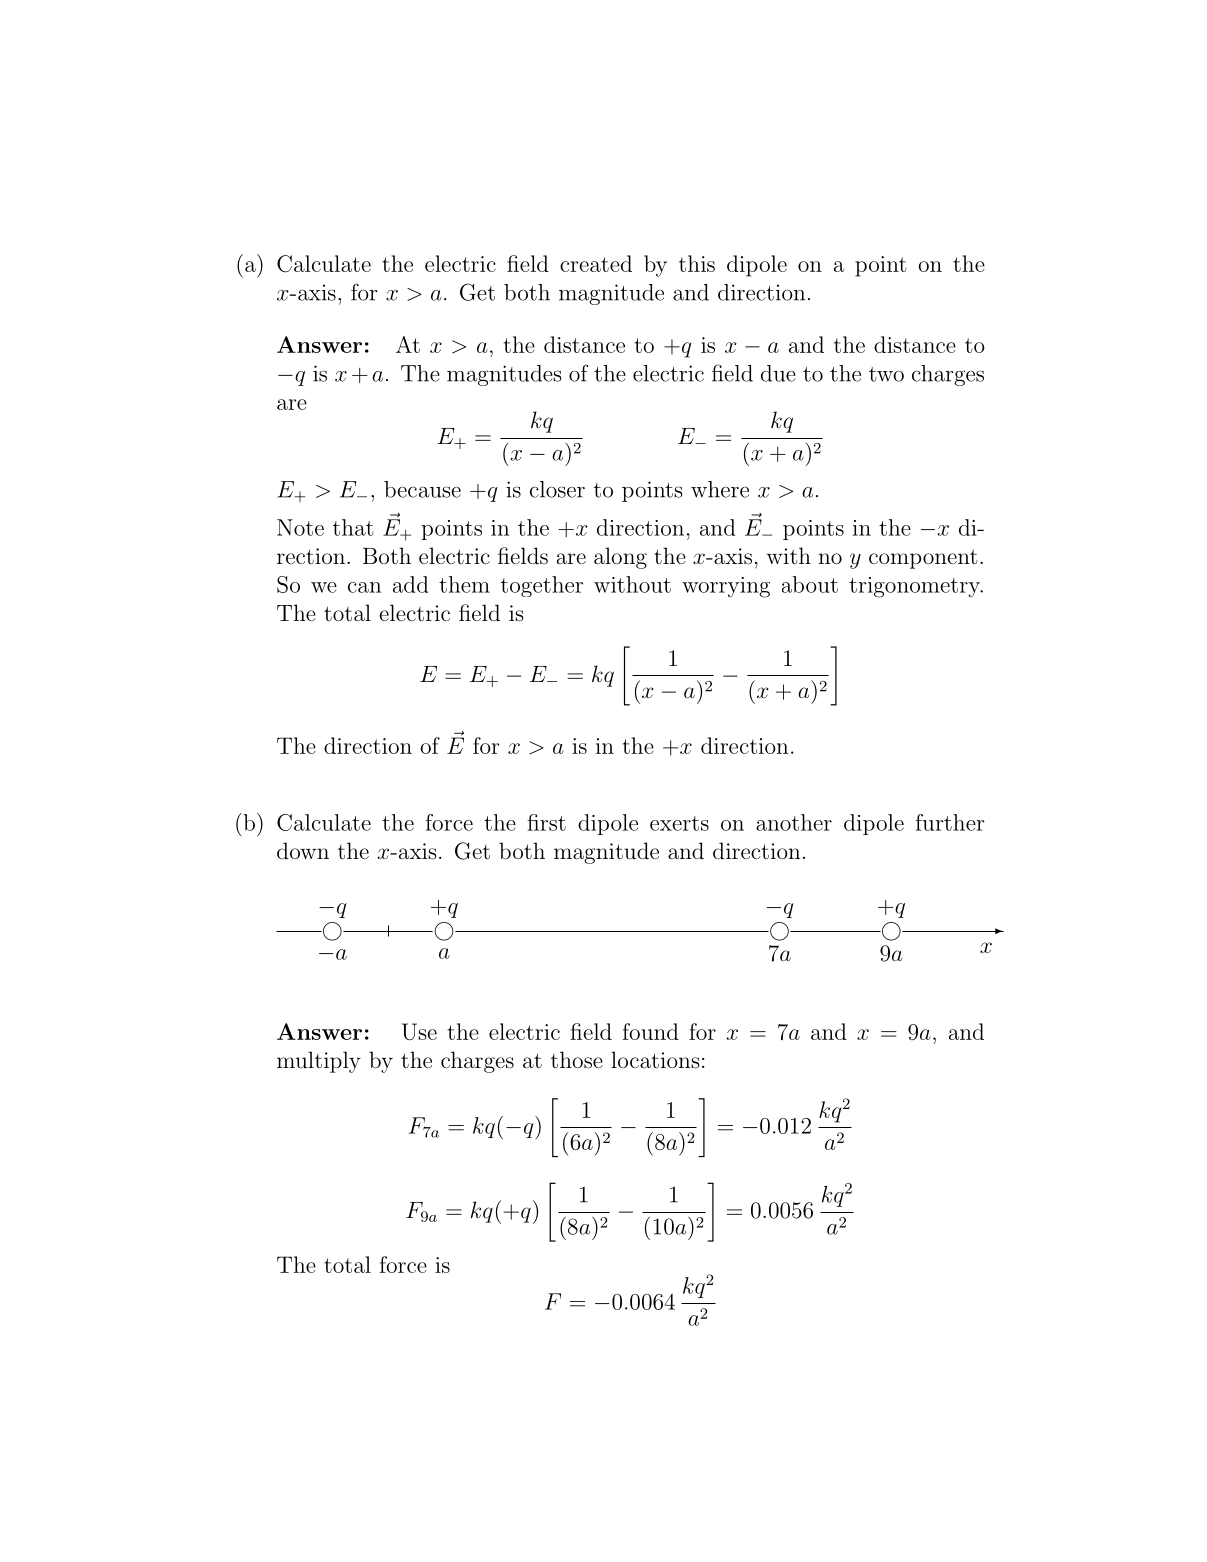 Image resolution: width=1207 pixels, height=1562 pixels. I want to click on two, so click(886, 374).
